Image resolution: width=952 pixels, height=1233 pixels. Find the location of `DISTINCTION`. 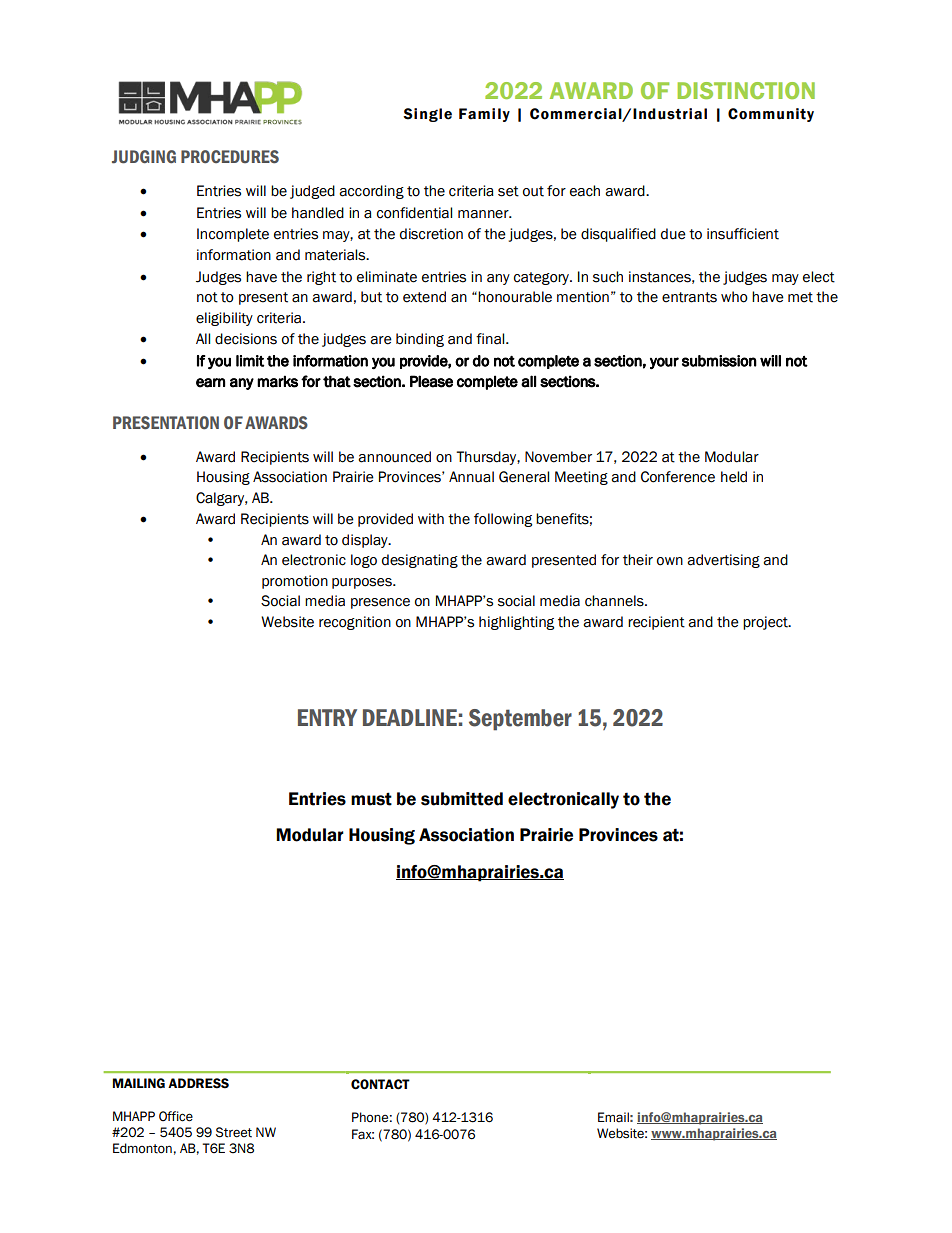

DISTINCTION is located at coordinates (746, 90).
